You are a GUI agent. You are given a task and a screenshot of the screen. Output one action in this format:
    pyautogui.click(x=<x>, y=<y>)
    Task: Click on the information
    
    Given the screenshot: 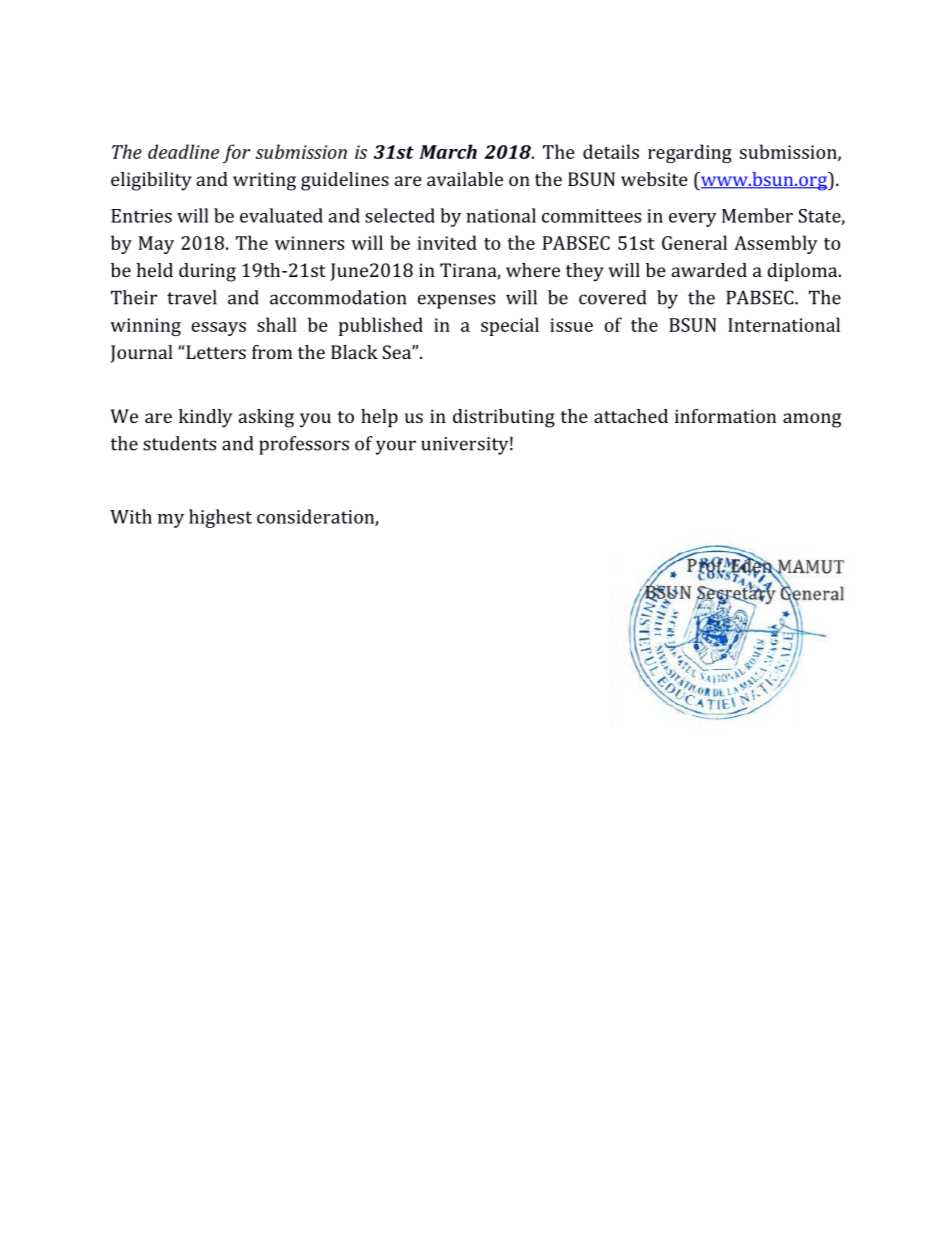 What is the action you would take?
    pyautogui.click(x=725, y=416)
